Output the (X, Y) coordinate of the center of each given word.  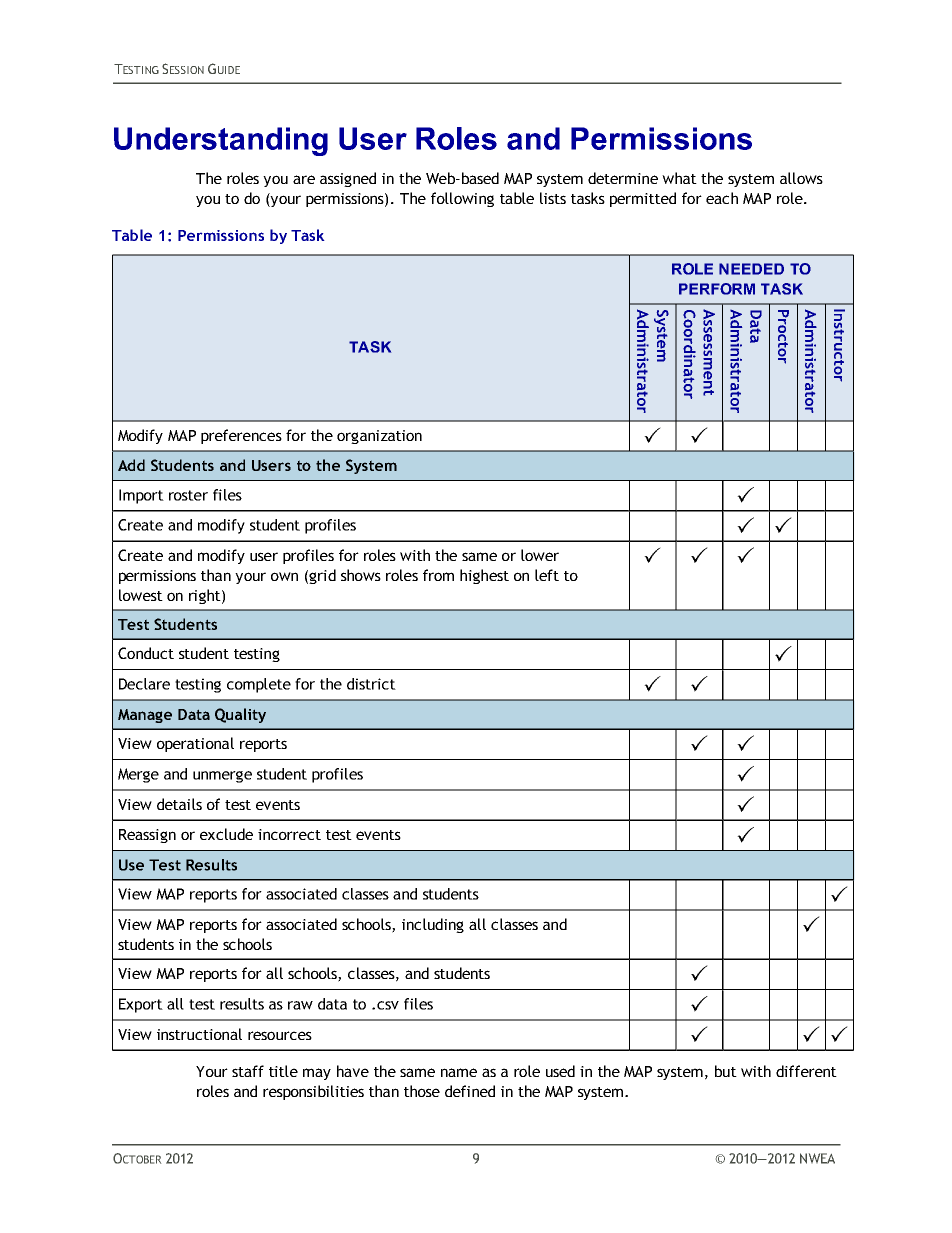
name (459, 1072)
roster (188, 495)
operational (195, 744)
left (547, 575)
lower (540, 555)
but (726, 1071)
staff (248, 1071)
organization (379, 437)
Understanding (221, 141)
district (371, 684)
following (462, 199)
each (722, 198)
